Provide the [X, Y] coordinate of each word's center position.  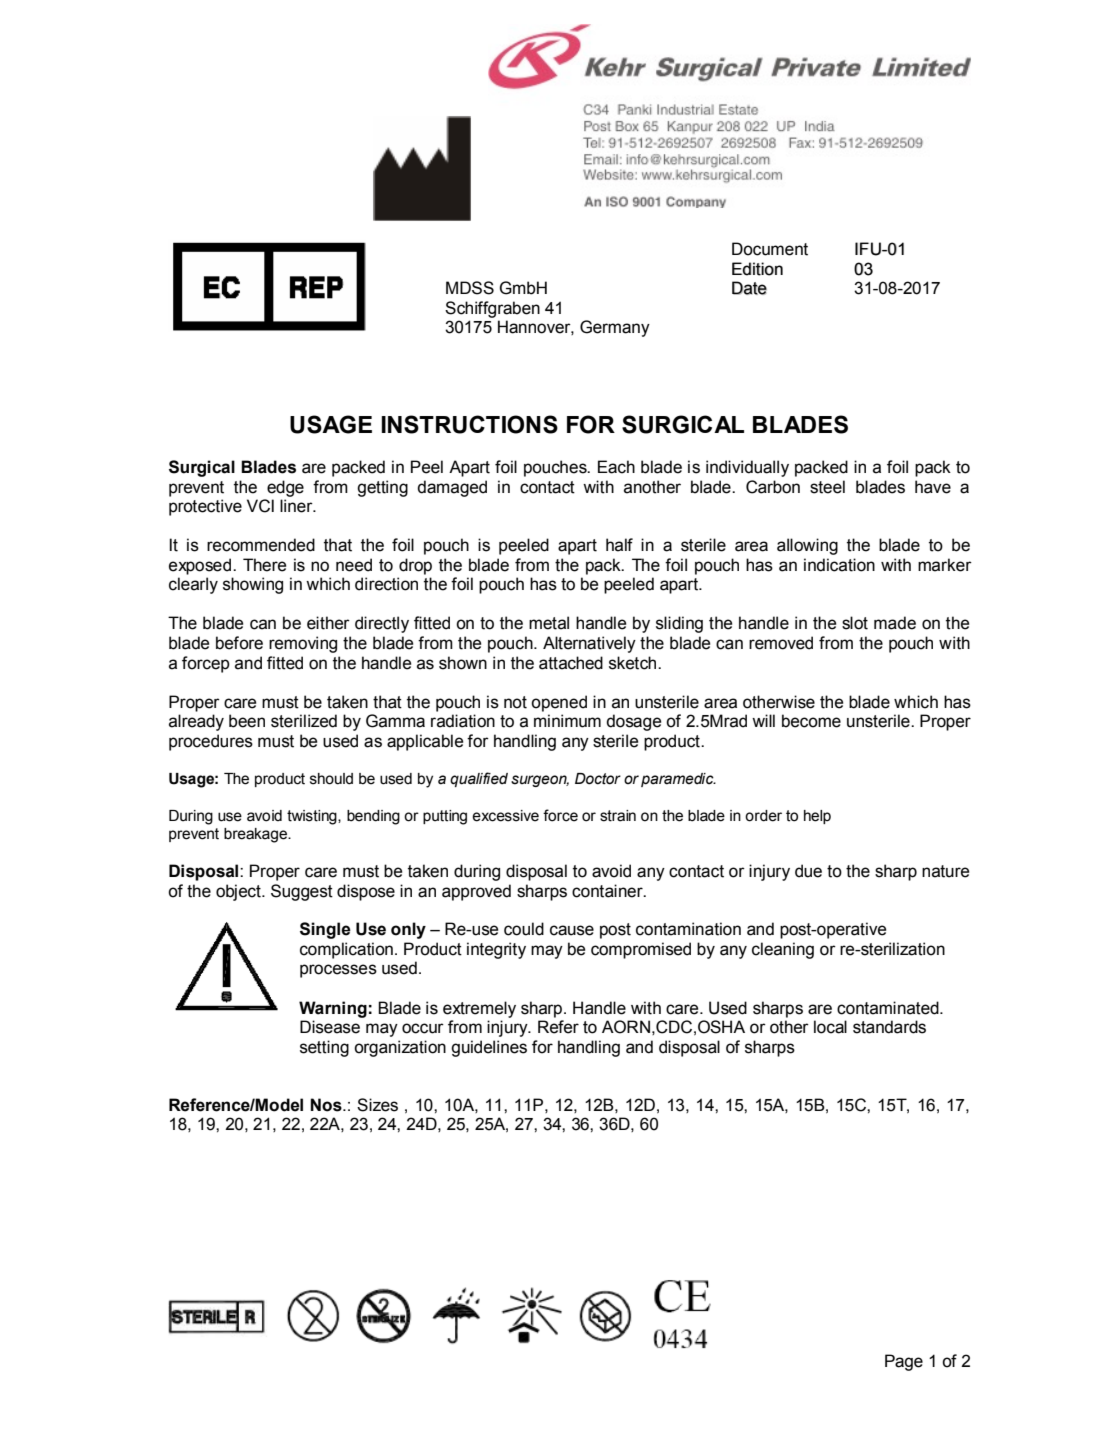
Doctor [598, 779]
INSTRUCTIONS [470, 424]
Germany [615, 328]
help [817, 817]
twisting [313, 817]
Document [770, 249]
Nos [327, 1105]
